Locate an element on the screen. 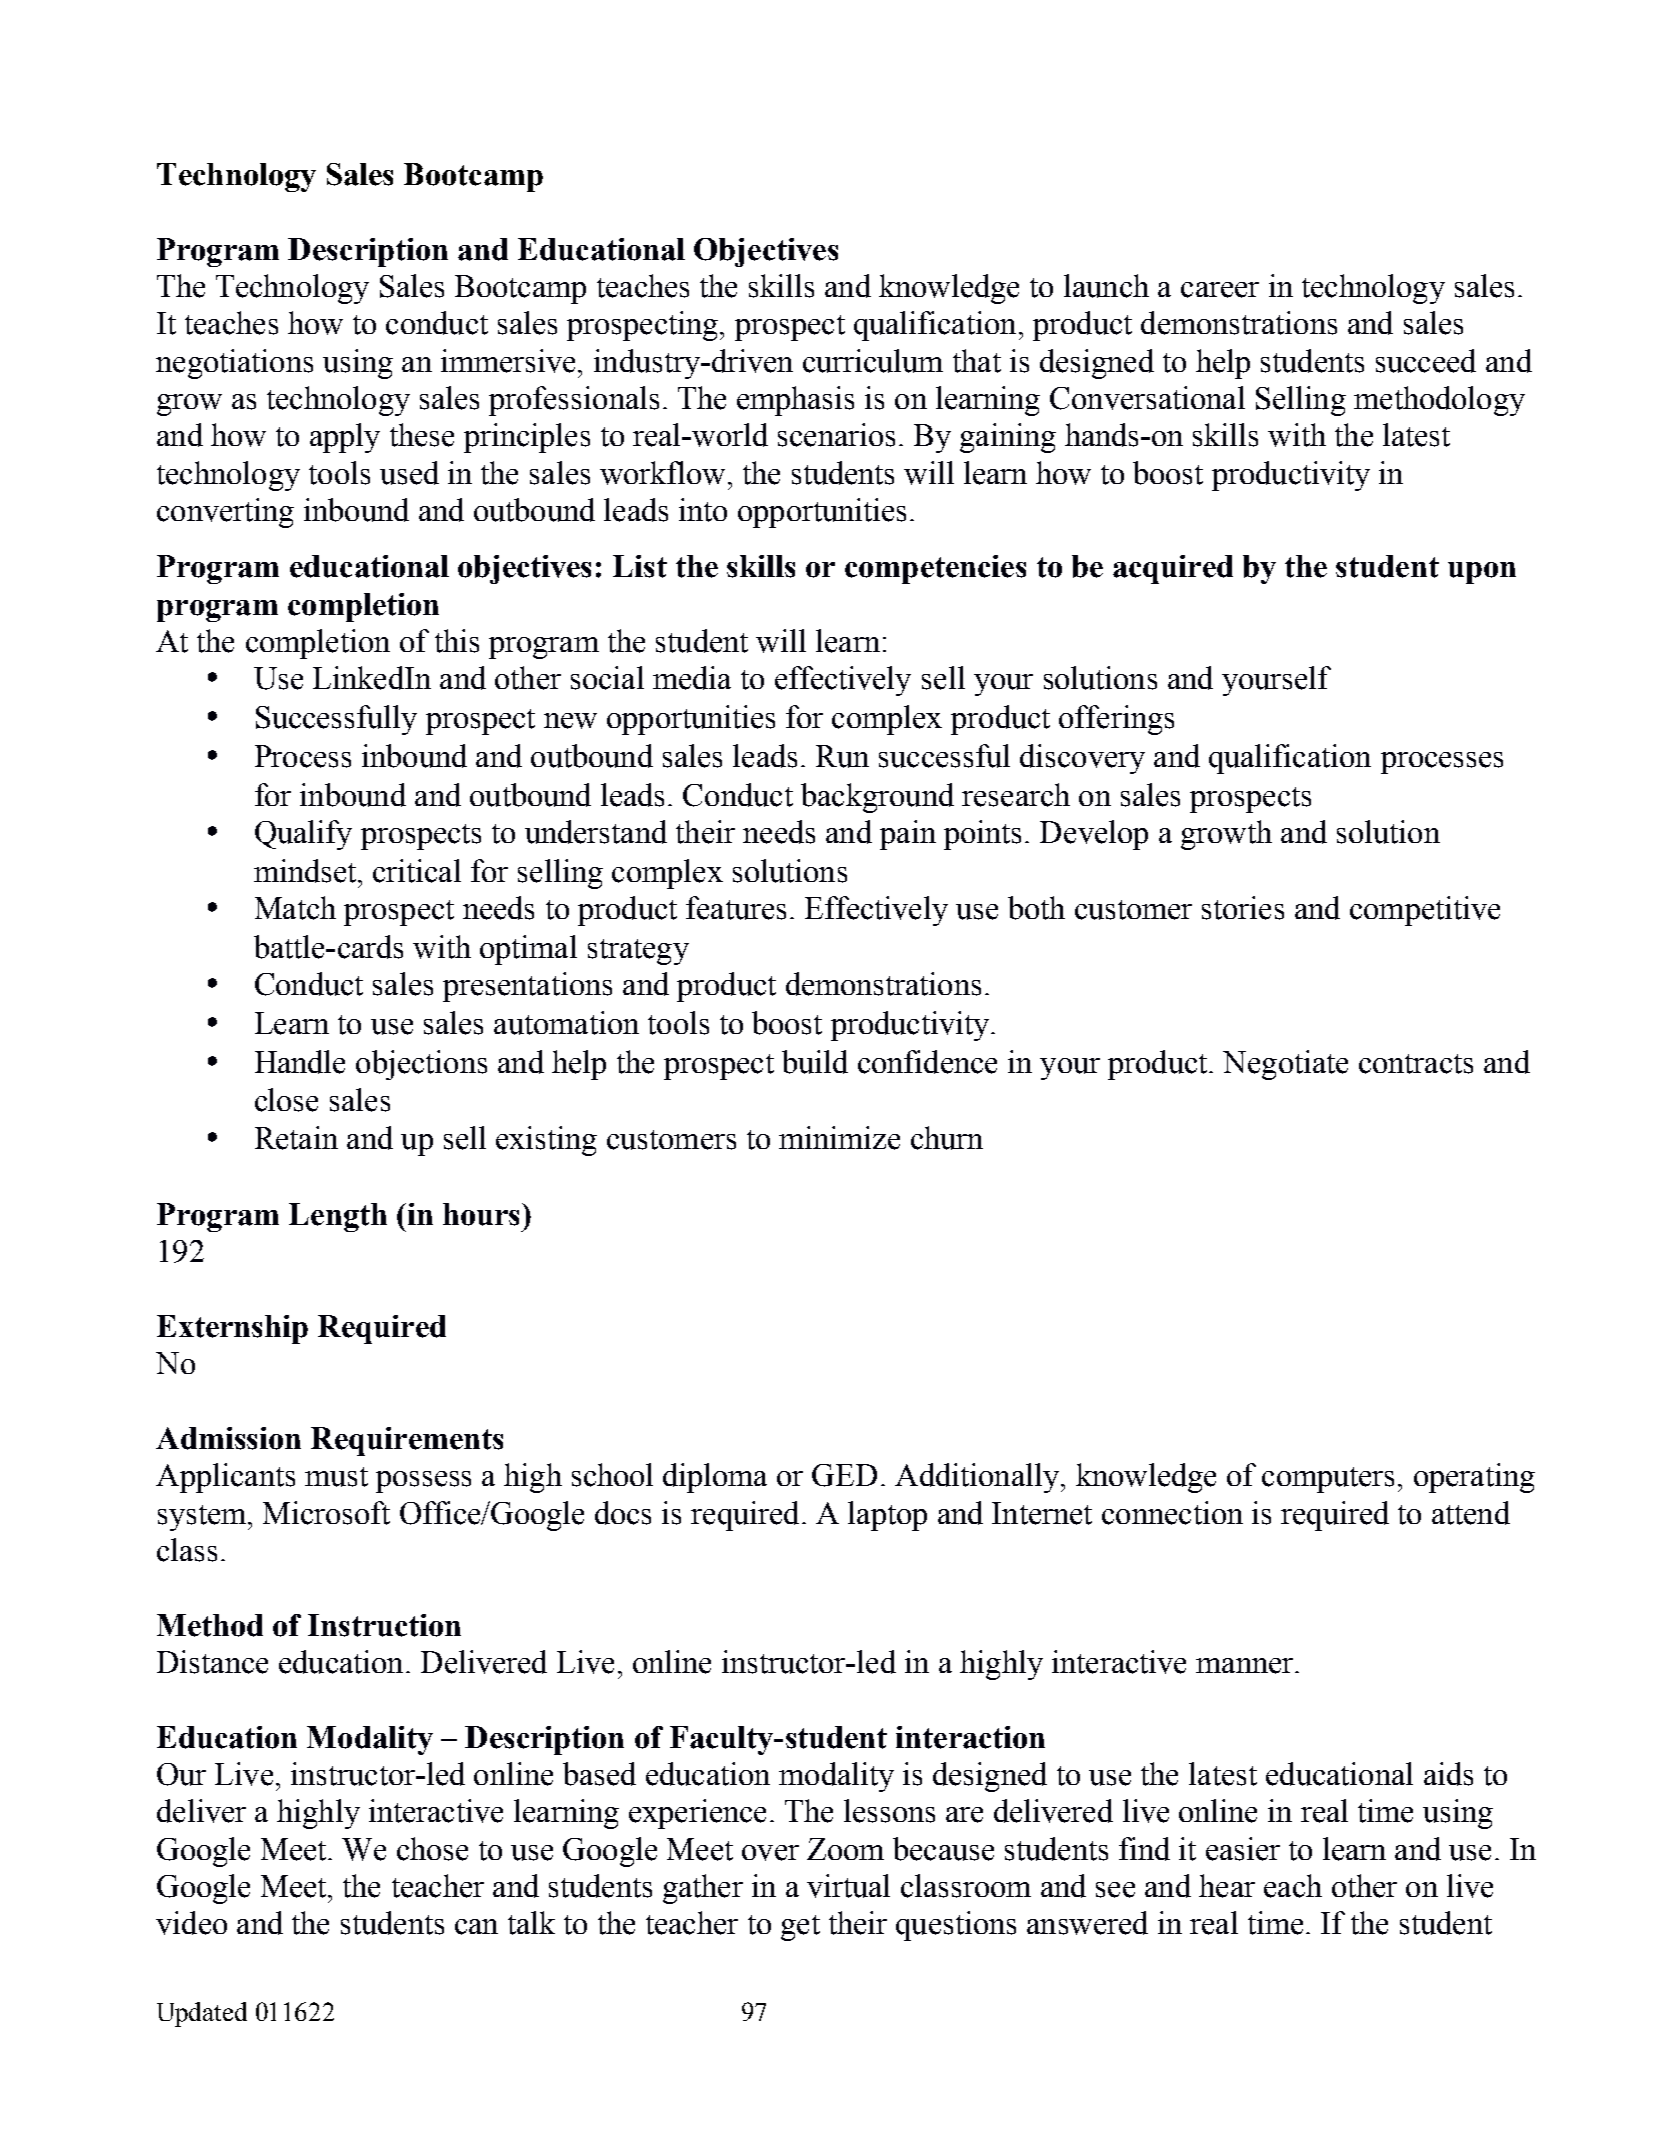 The image size is (1656, 2144). Negotiate is located at coordinates (1285, 1065).
